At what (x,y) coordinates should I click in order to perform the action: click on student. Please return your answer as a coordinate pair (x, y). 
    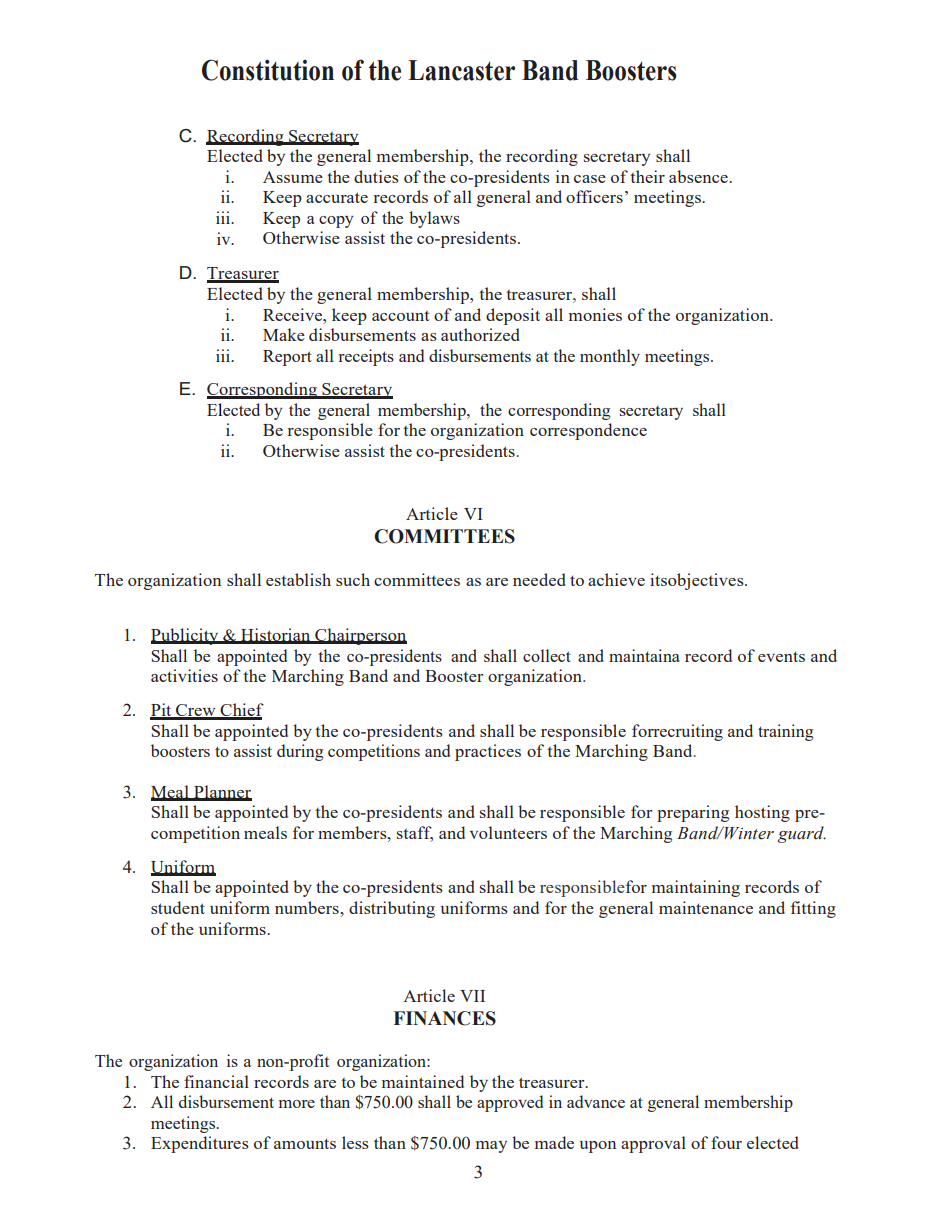
    Looking at the image, I should click on (178, 907).
